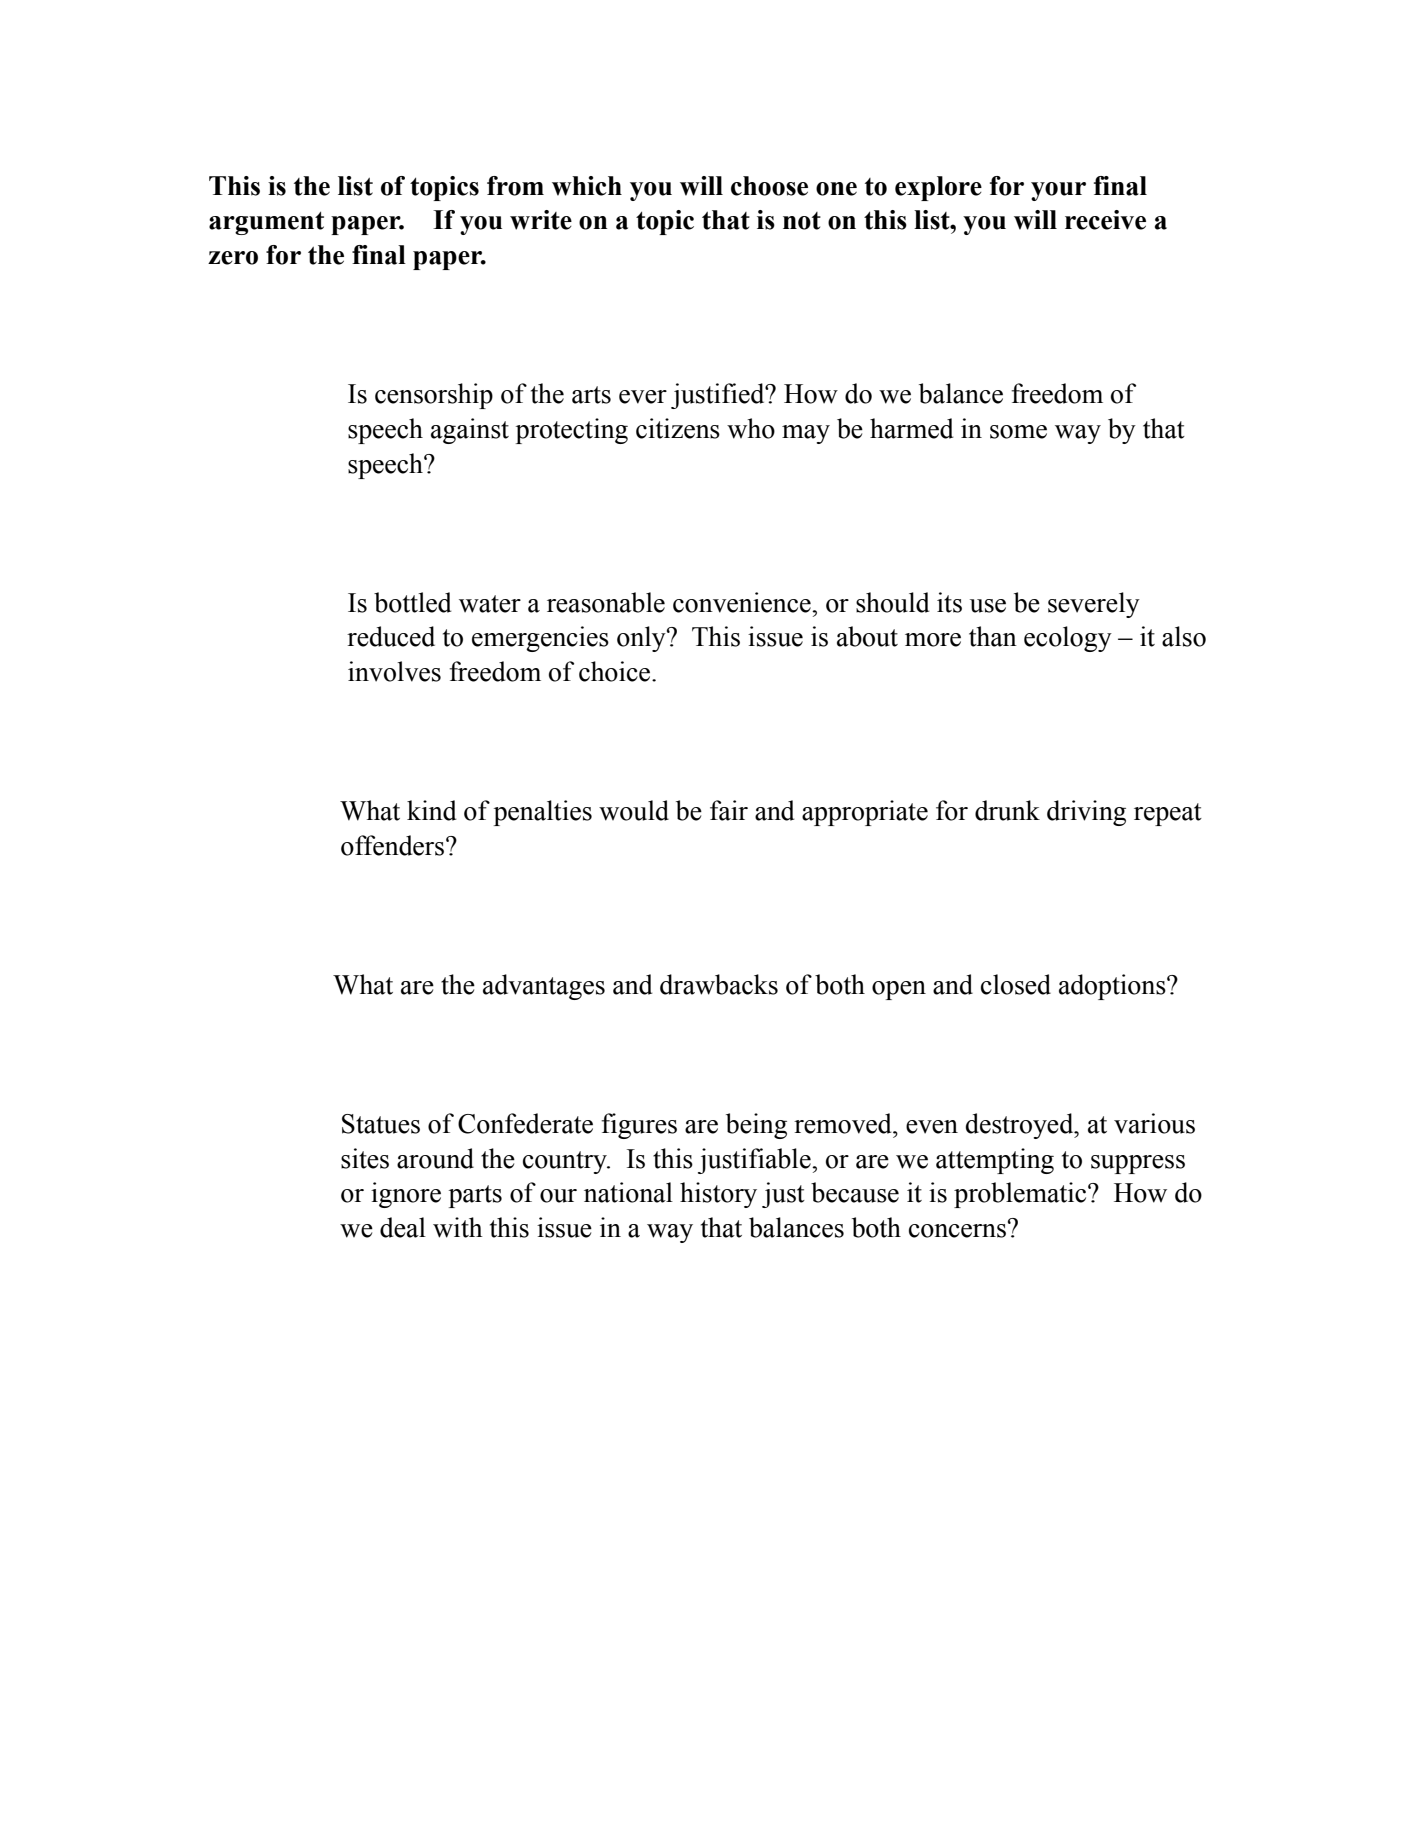  What do you see at coordinates (718, 1195) in the document?
I see `history` at bounding box center [718, 1195].
